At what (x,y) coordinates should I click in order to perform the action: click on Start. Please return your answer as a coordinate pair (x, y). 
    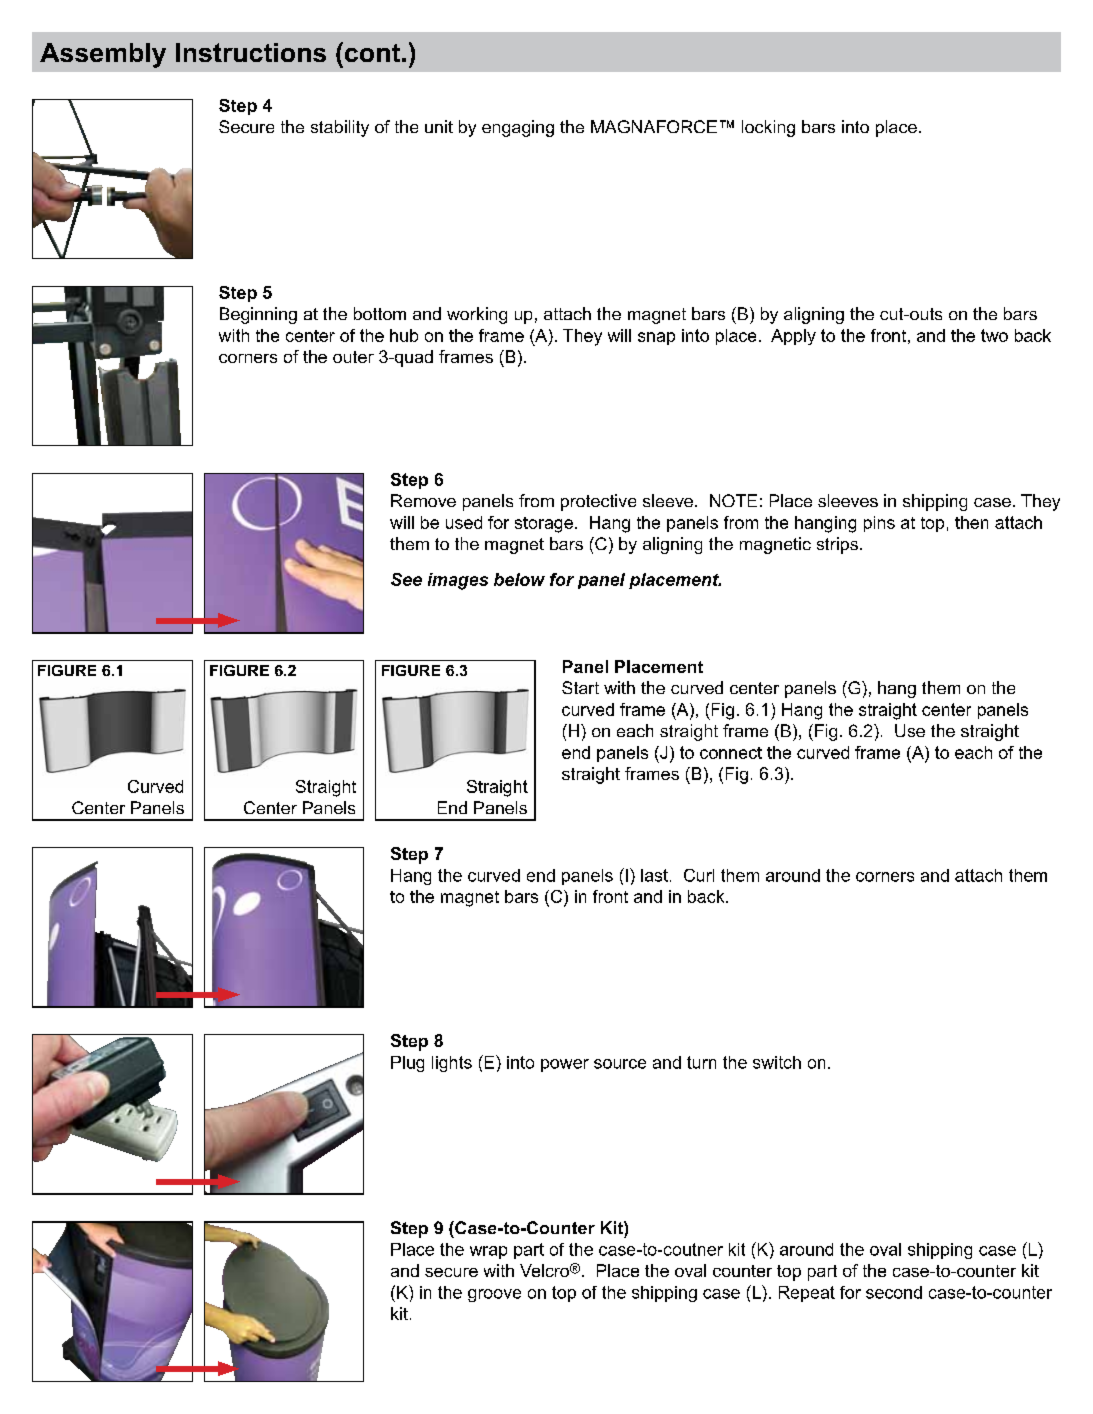
    Looking at the image, I should click on (580, 687).
